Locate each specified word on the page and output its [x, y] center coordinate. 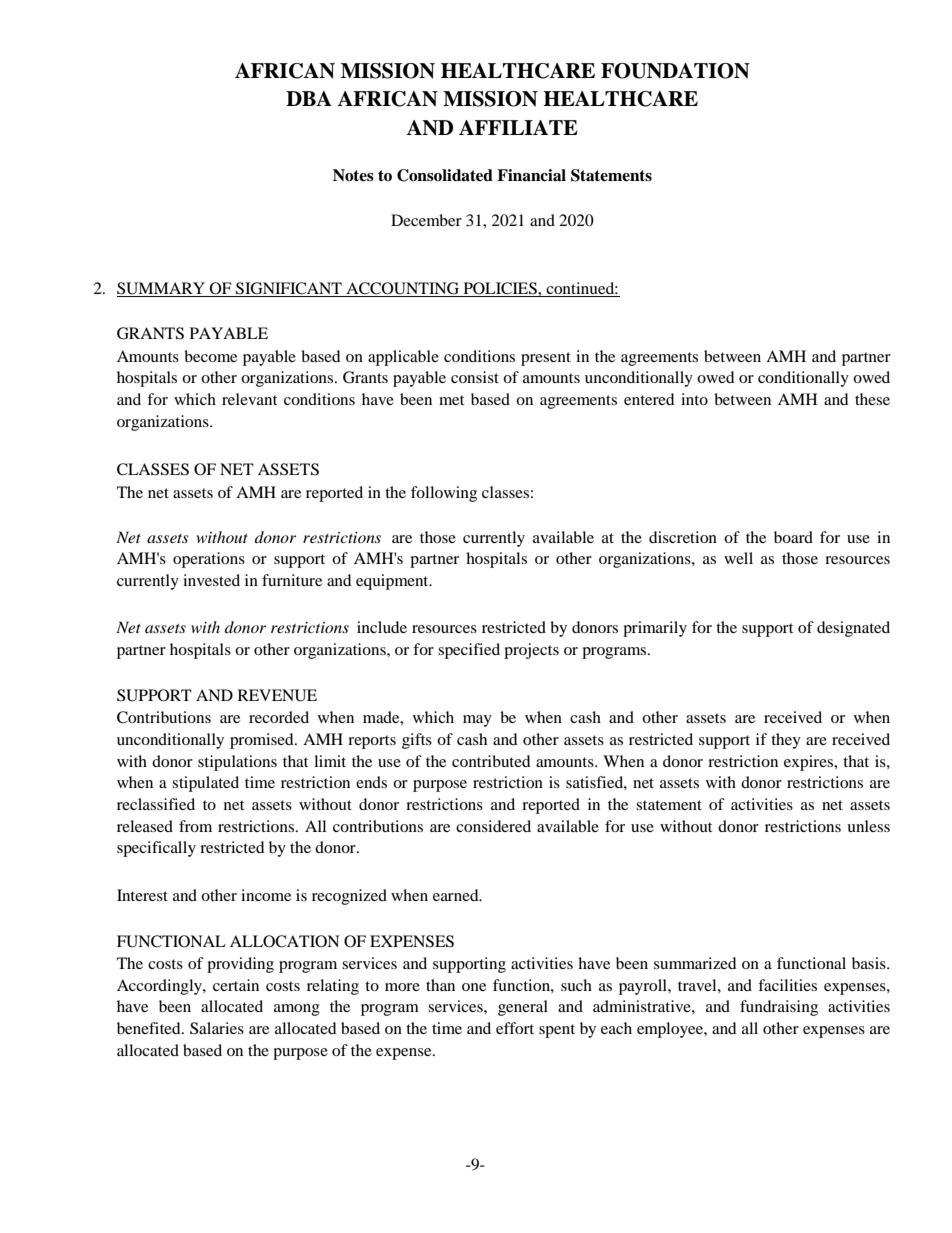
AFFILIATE [518, 127]
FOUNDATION [675, 71]
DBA [309, 98]
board [793, 537]
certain [236, 985]
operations [209, 560]
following [444, 494]
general [523, 1008]
